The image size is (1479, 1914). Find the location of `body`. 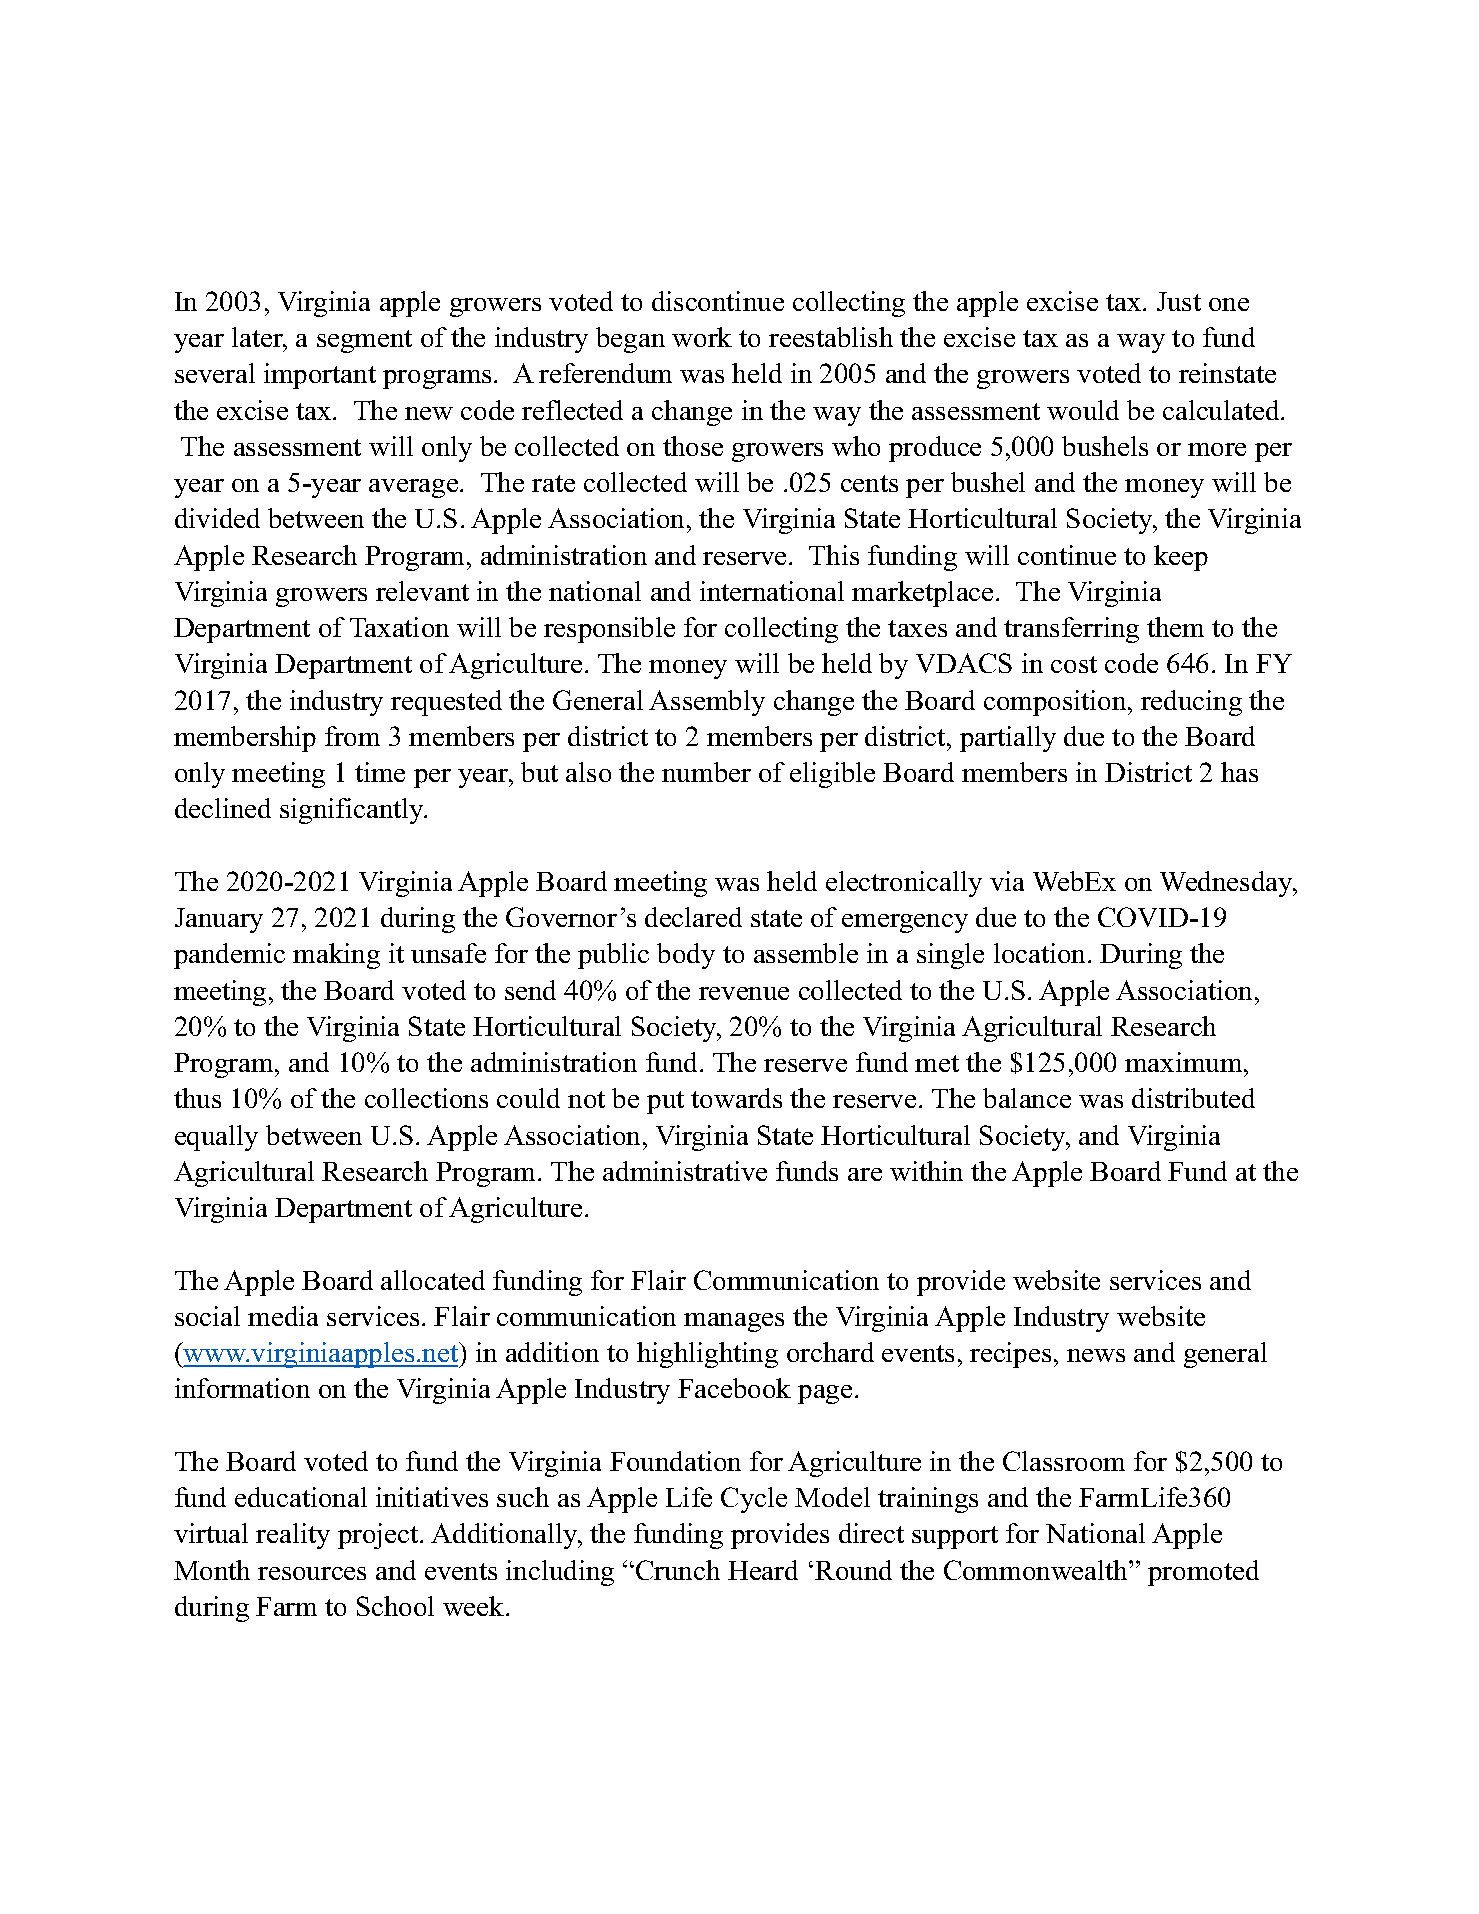

body is located at coordinates (686, 956).
